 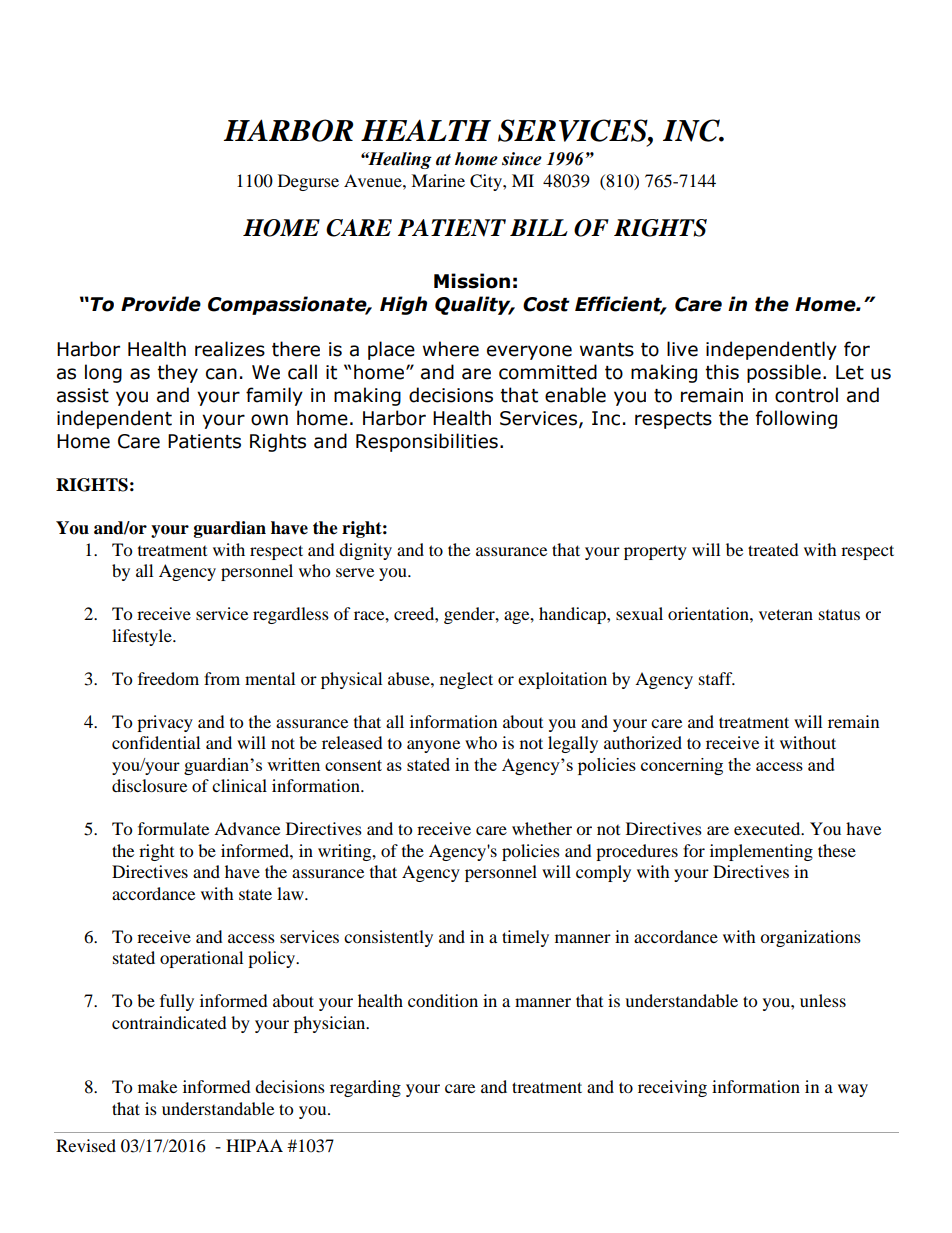 What do you see at coordinates (157, 1086) in the screenshot?
I see `make` at bounding box center [157, 1086].
